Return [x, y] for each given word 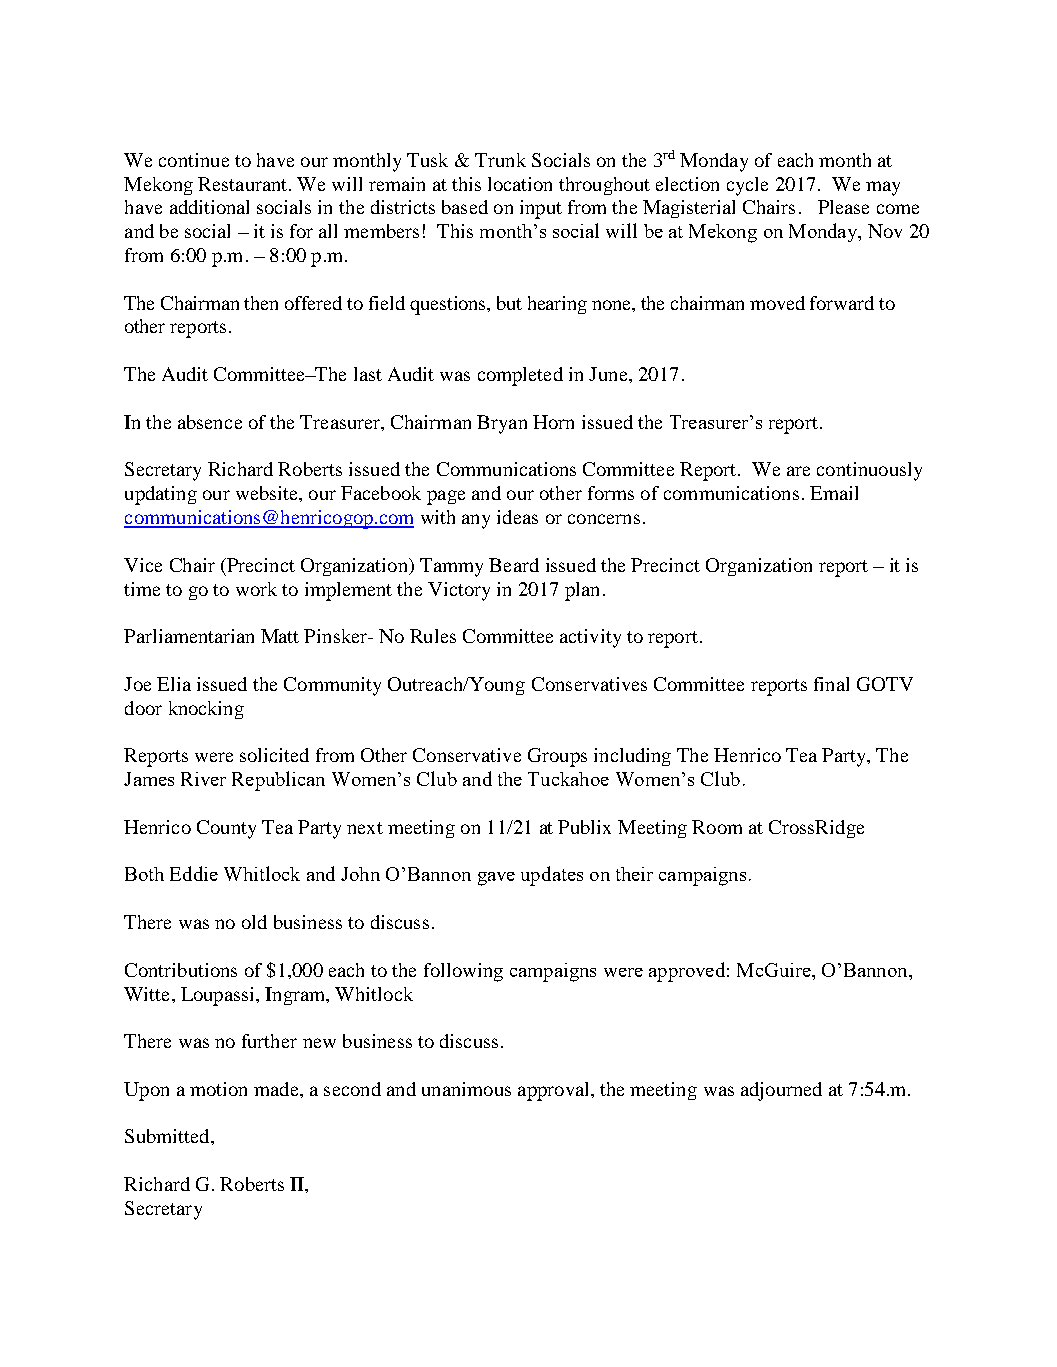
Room [717, 827]
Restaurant [242, 184]
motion [218, 1089]
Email [834, 493]
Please [843, 207]
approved [687, 972]
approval [555, 1091]
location [520, 184]
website [268, 493]
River [203, 779]
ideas [517, 517]
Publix [584, 827]
